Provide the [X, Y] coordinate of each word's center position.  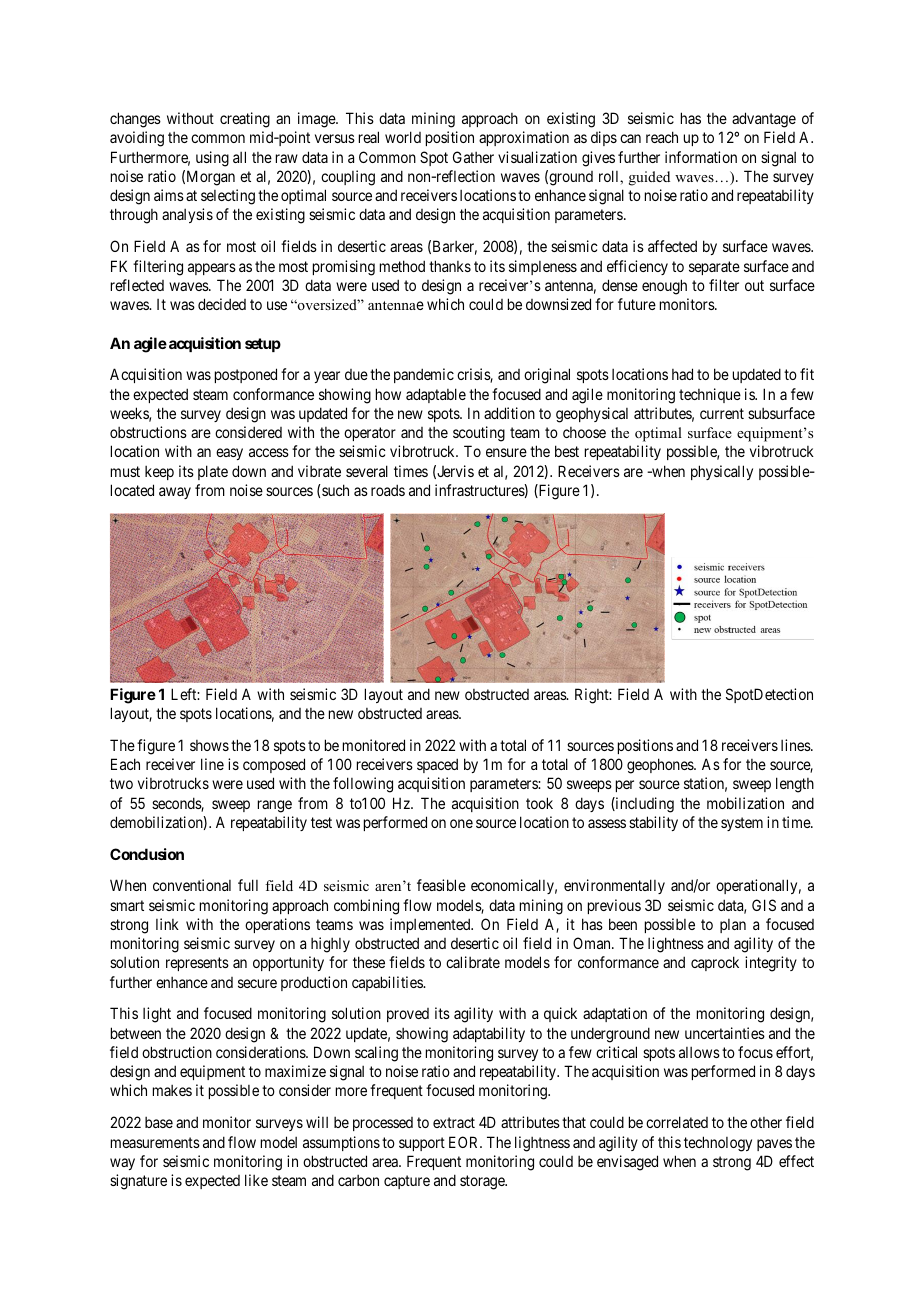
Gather [473, 157]
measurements [155, 1142]
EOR [465, 1142]
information [701, 157]
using [212, 159]
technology [718, 1144]
